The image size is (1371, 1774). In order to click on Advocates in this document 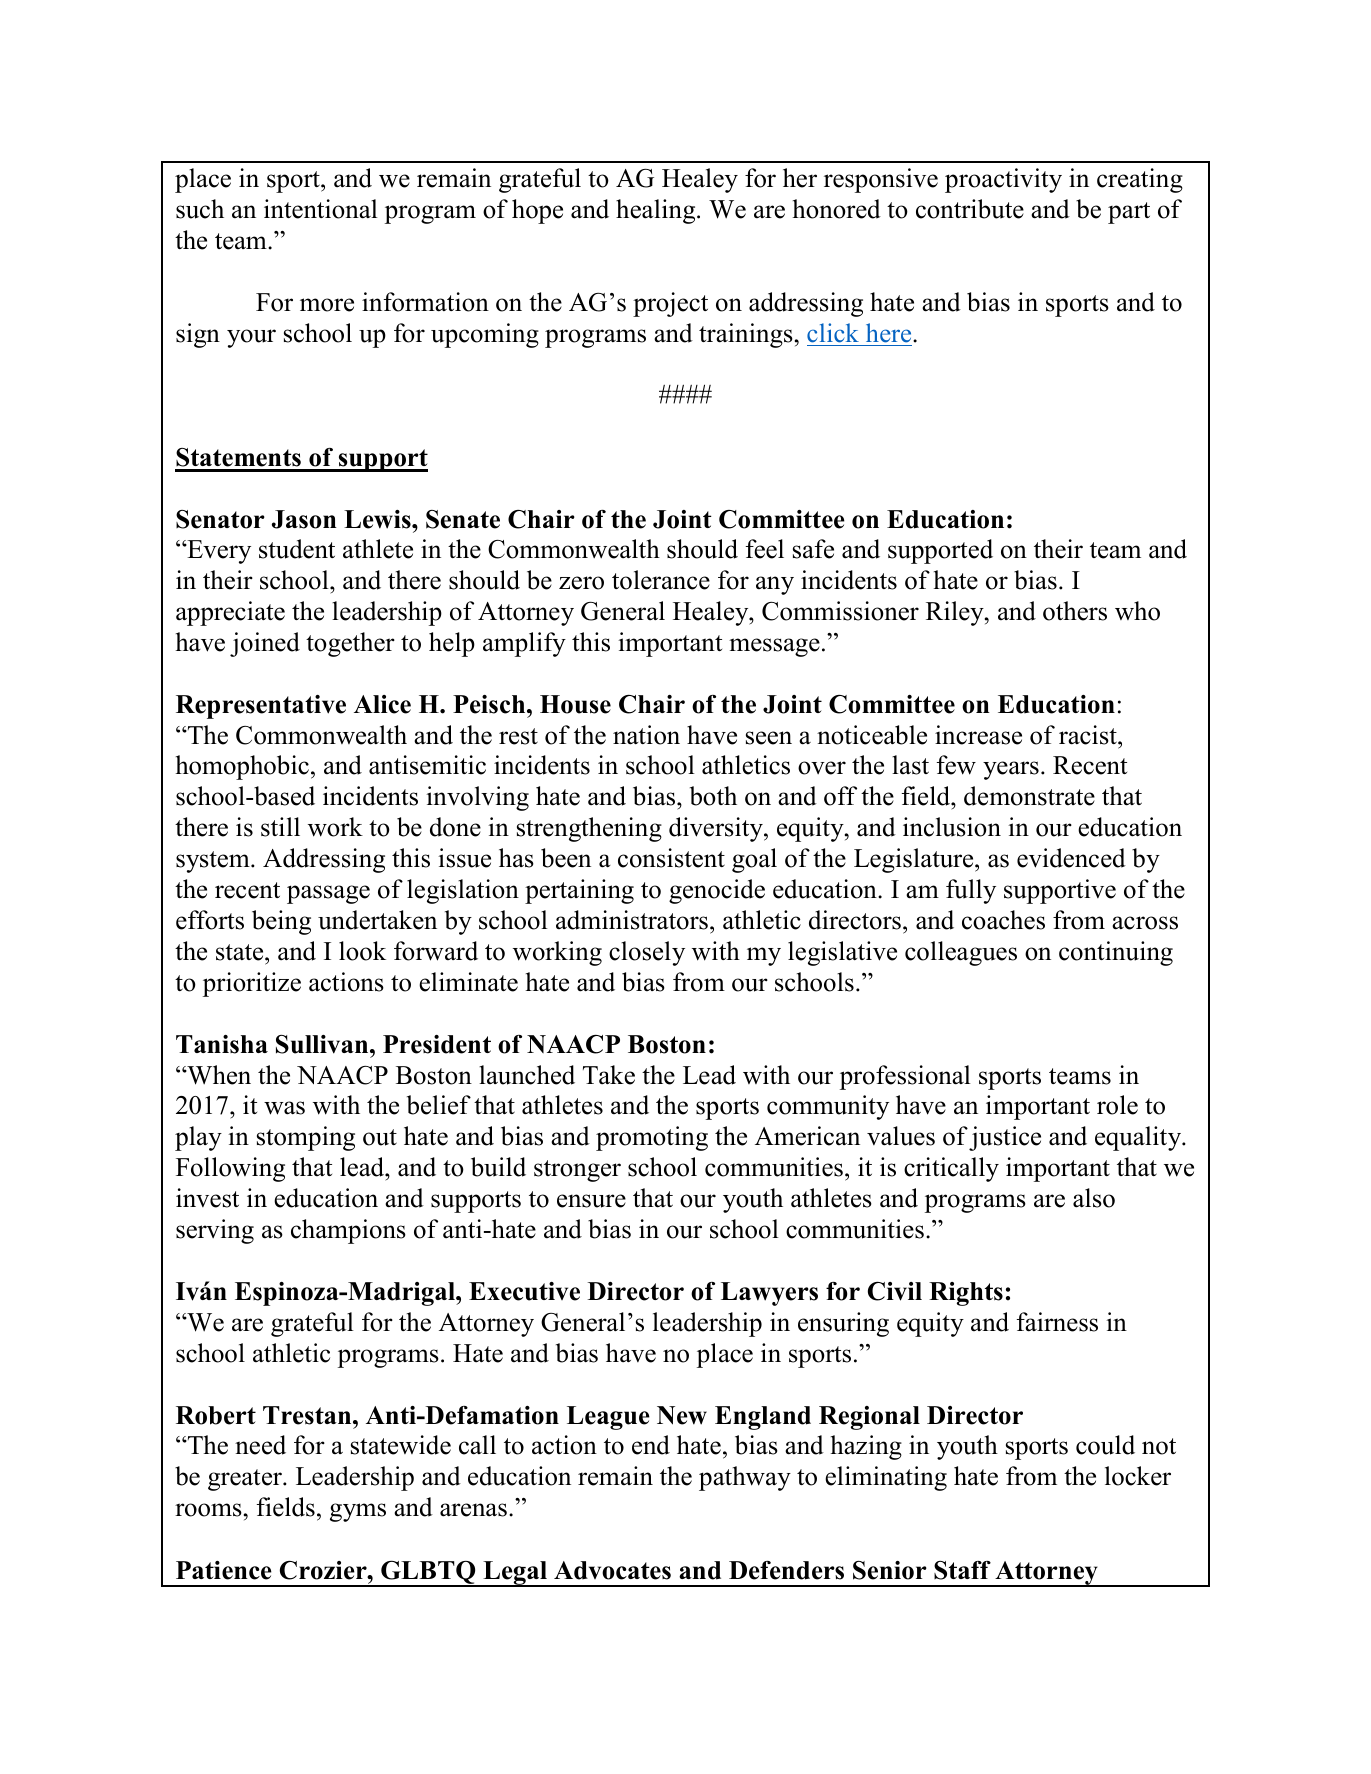, I will do `click(612, 1570)`.
